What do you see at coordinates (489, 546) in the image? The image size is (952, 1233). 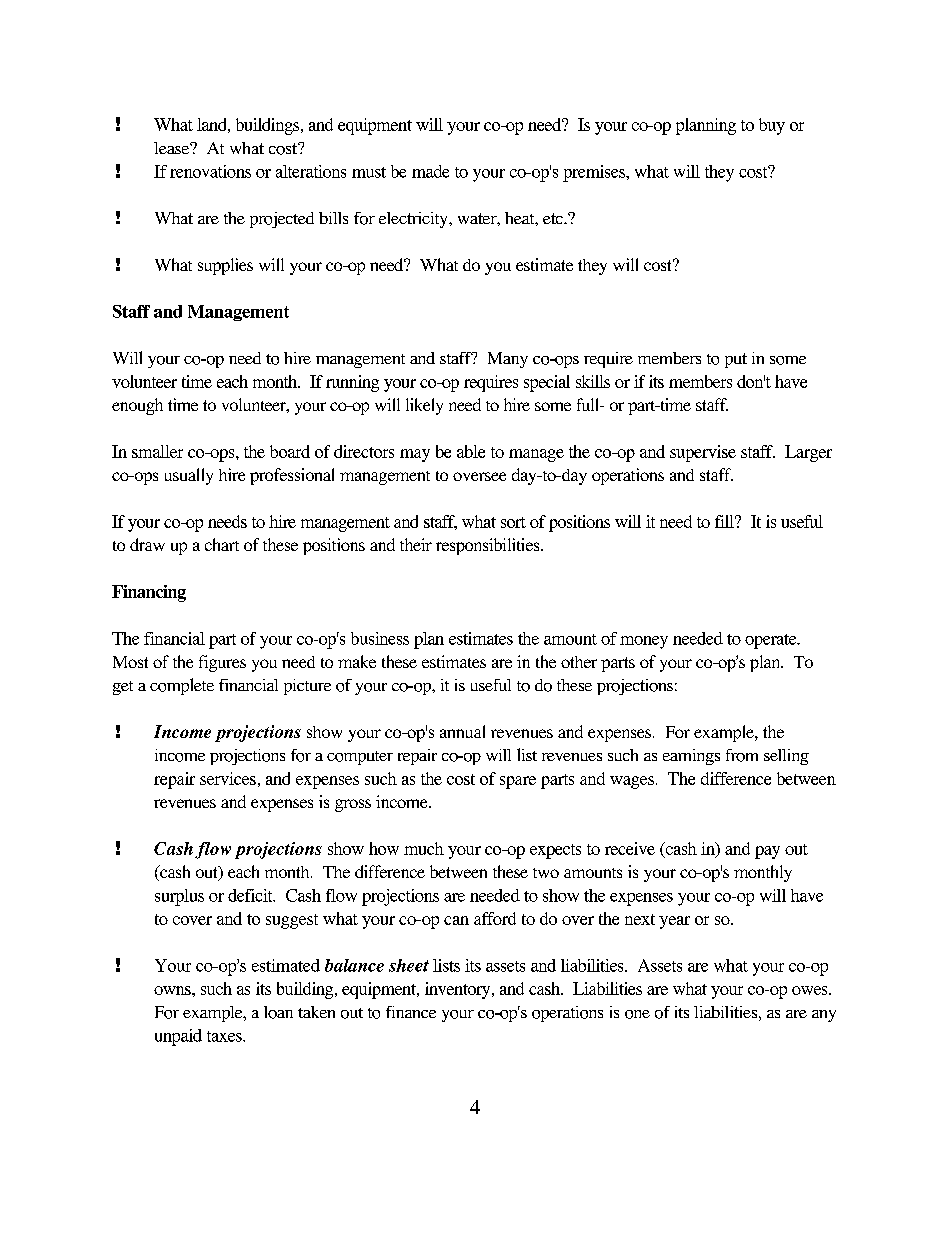 I see `responsibilities` at bounding box center [489, 546].
